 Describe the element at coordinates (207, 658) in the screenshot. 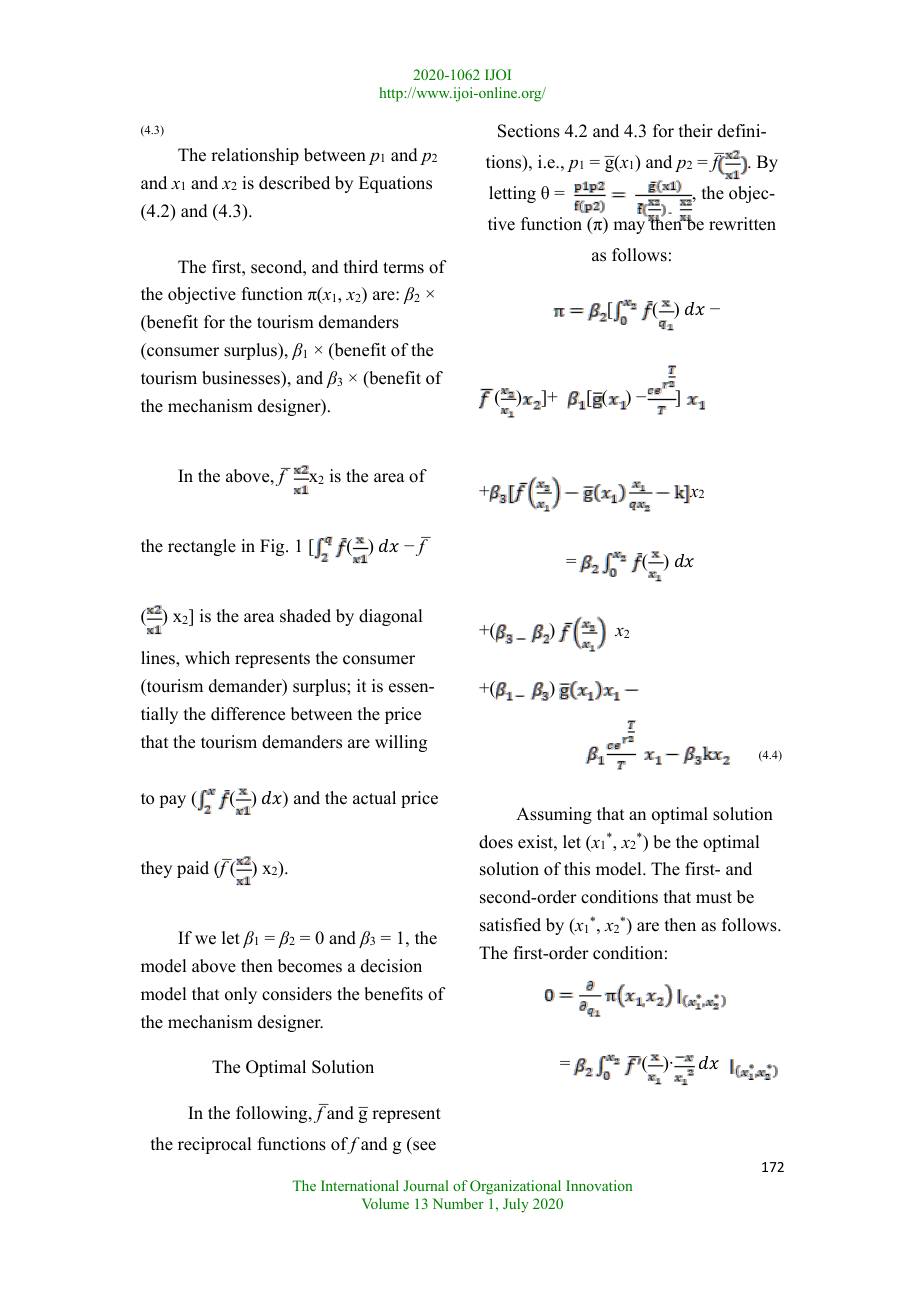

I see `which` at that location.
